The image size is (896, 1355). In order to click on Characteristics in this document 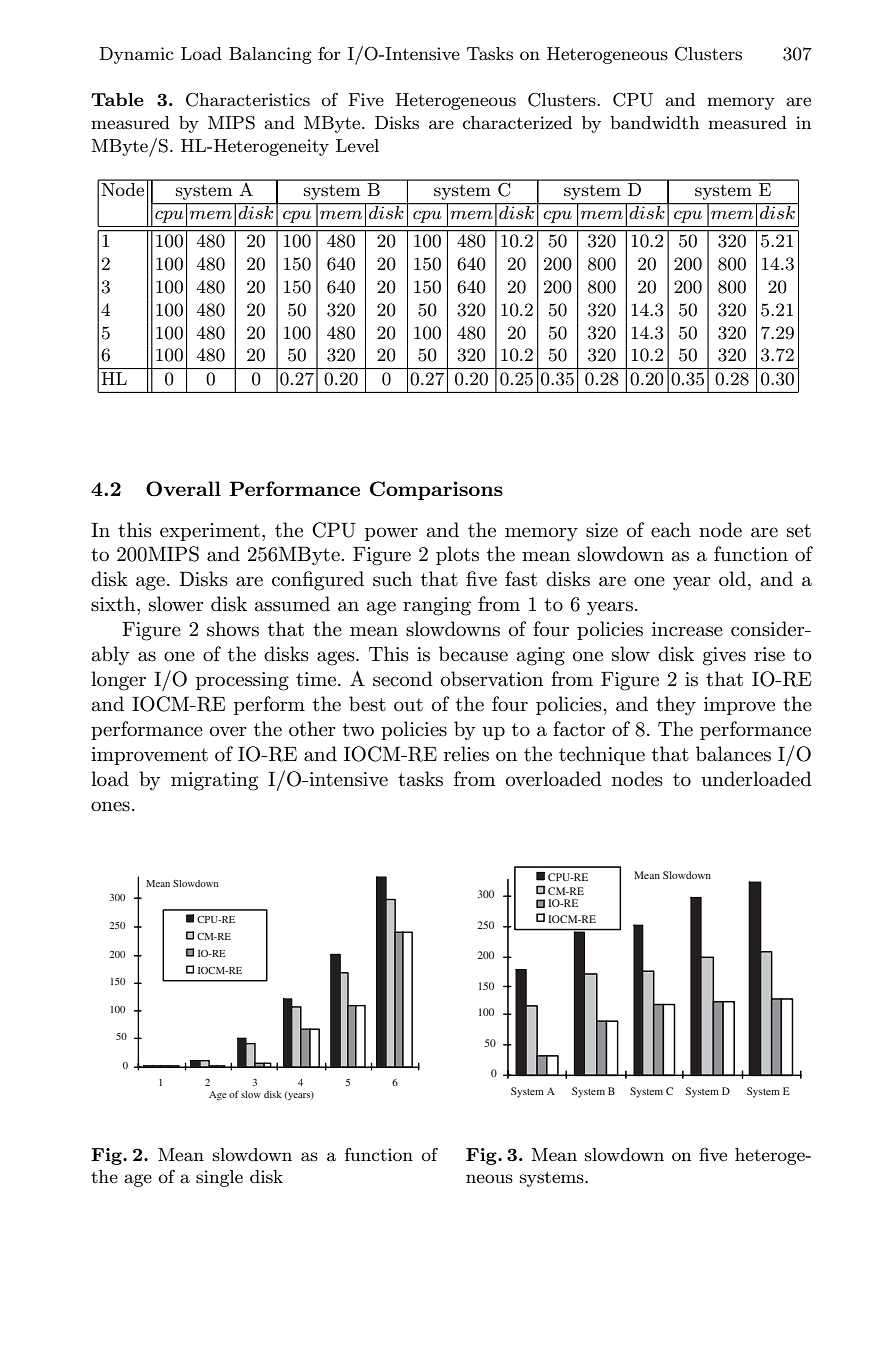, I will do `click(248, 100)`.
